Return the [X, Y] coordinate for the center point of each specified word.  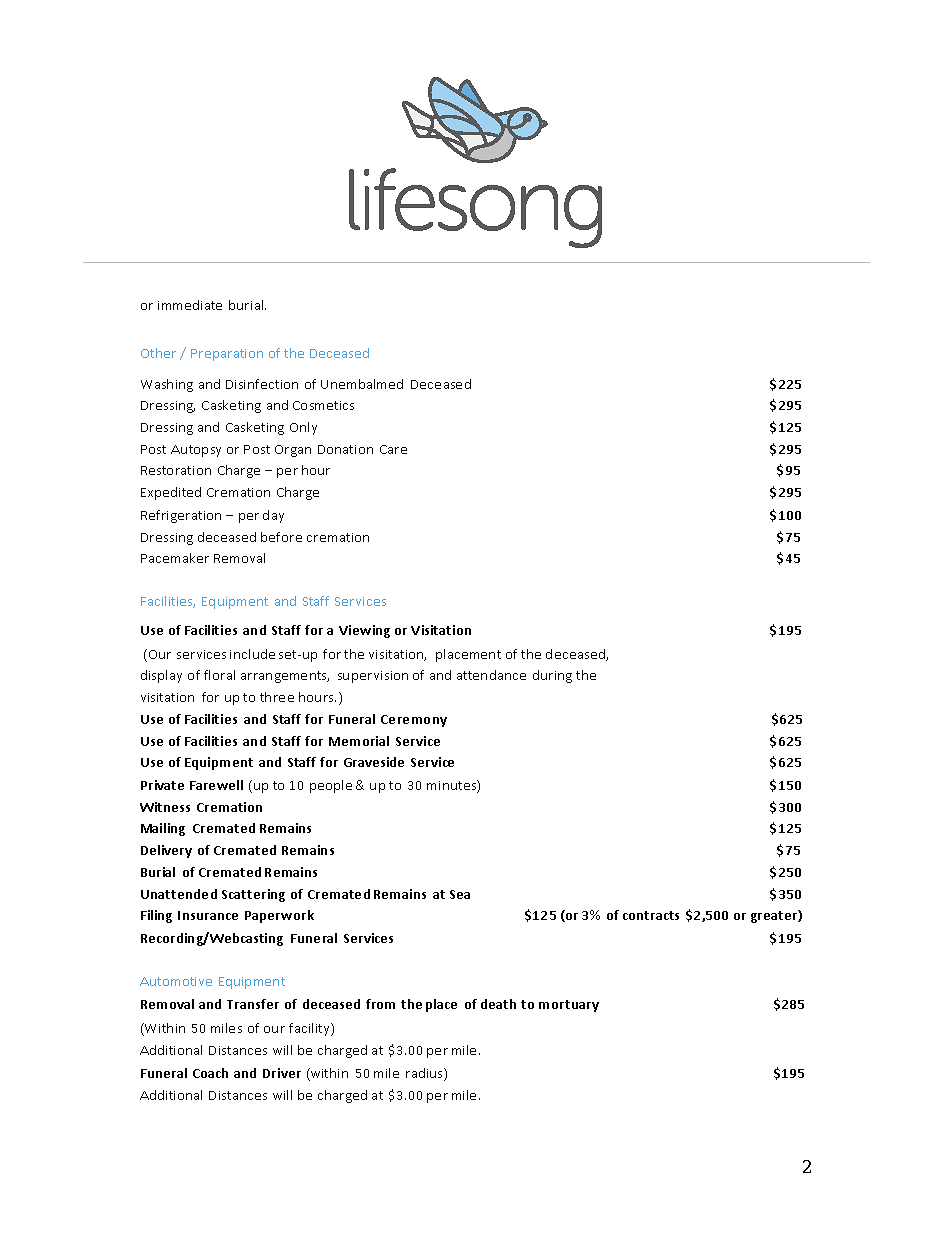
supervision [373, 677]
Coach [210, 1073]
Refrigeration [181, 516]
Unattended [179, 894]
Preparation [227, 355]
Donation [345, 449]
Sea [460, 894]
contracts [651, 915]
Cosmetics [323, 405]
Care [393, 449]
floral [219, 675]
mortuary [569, 1006]
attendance [491, 675]
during [552, 676]
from [380, 1004]
